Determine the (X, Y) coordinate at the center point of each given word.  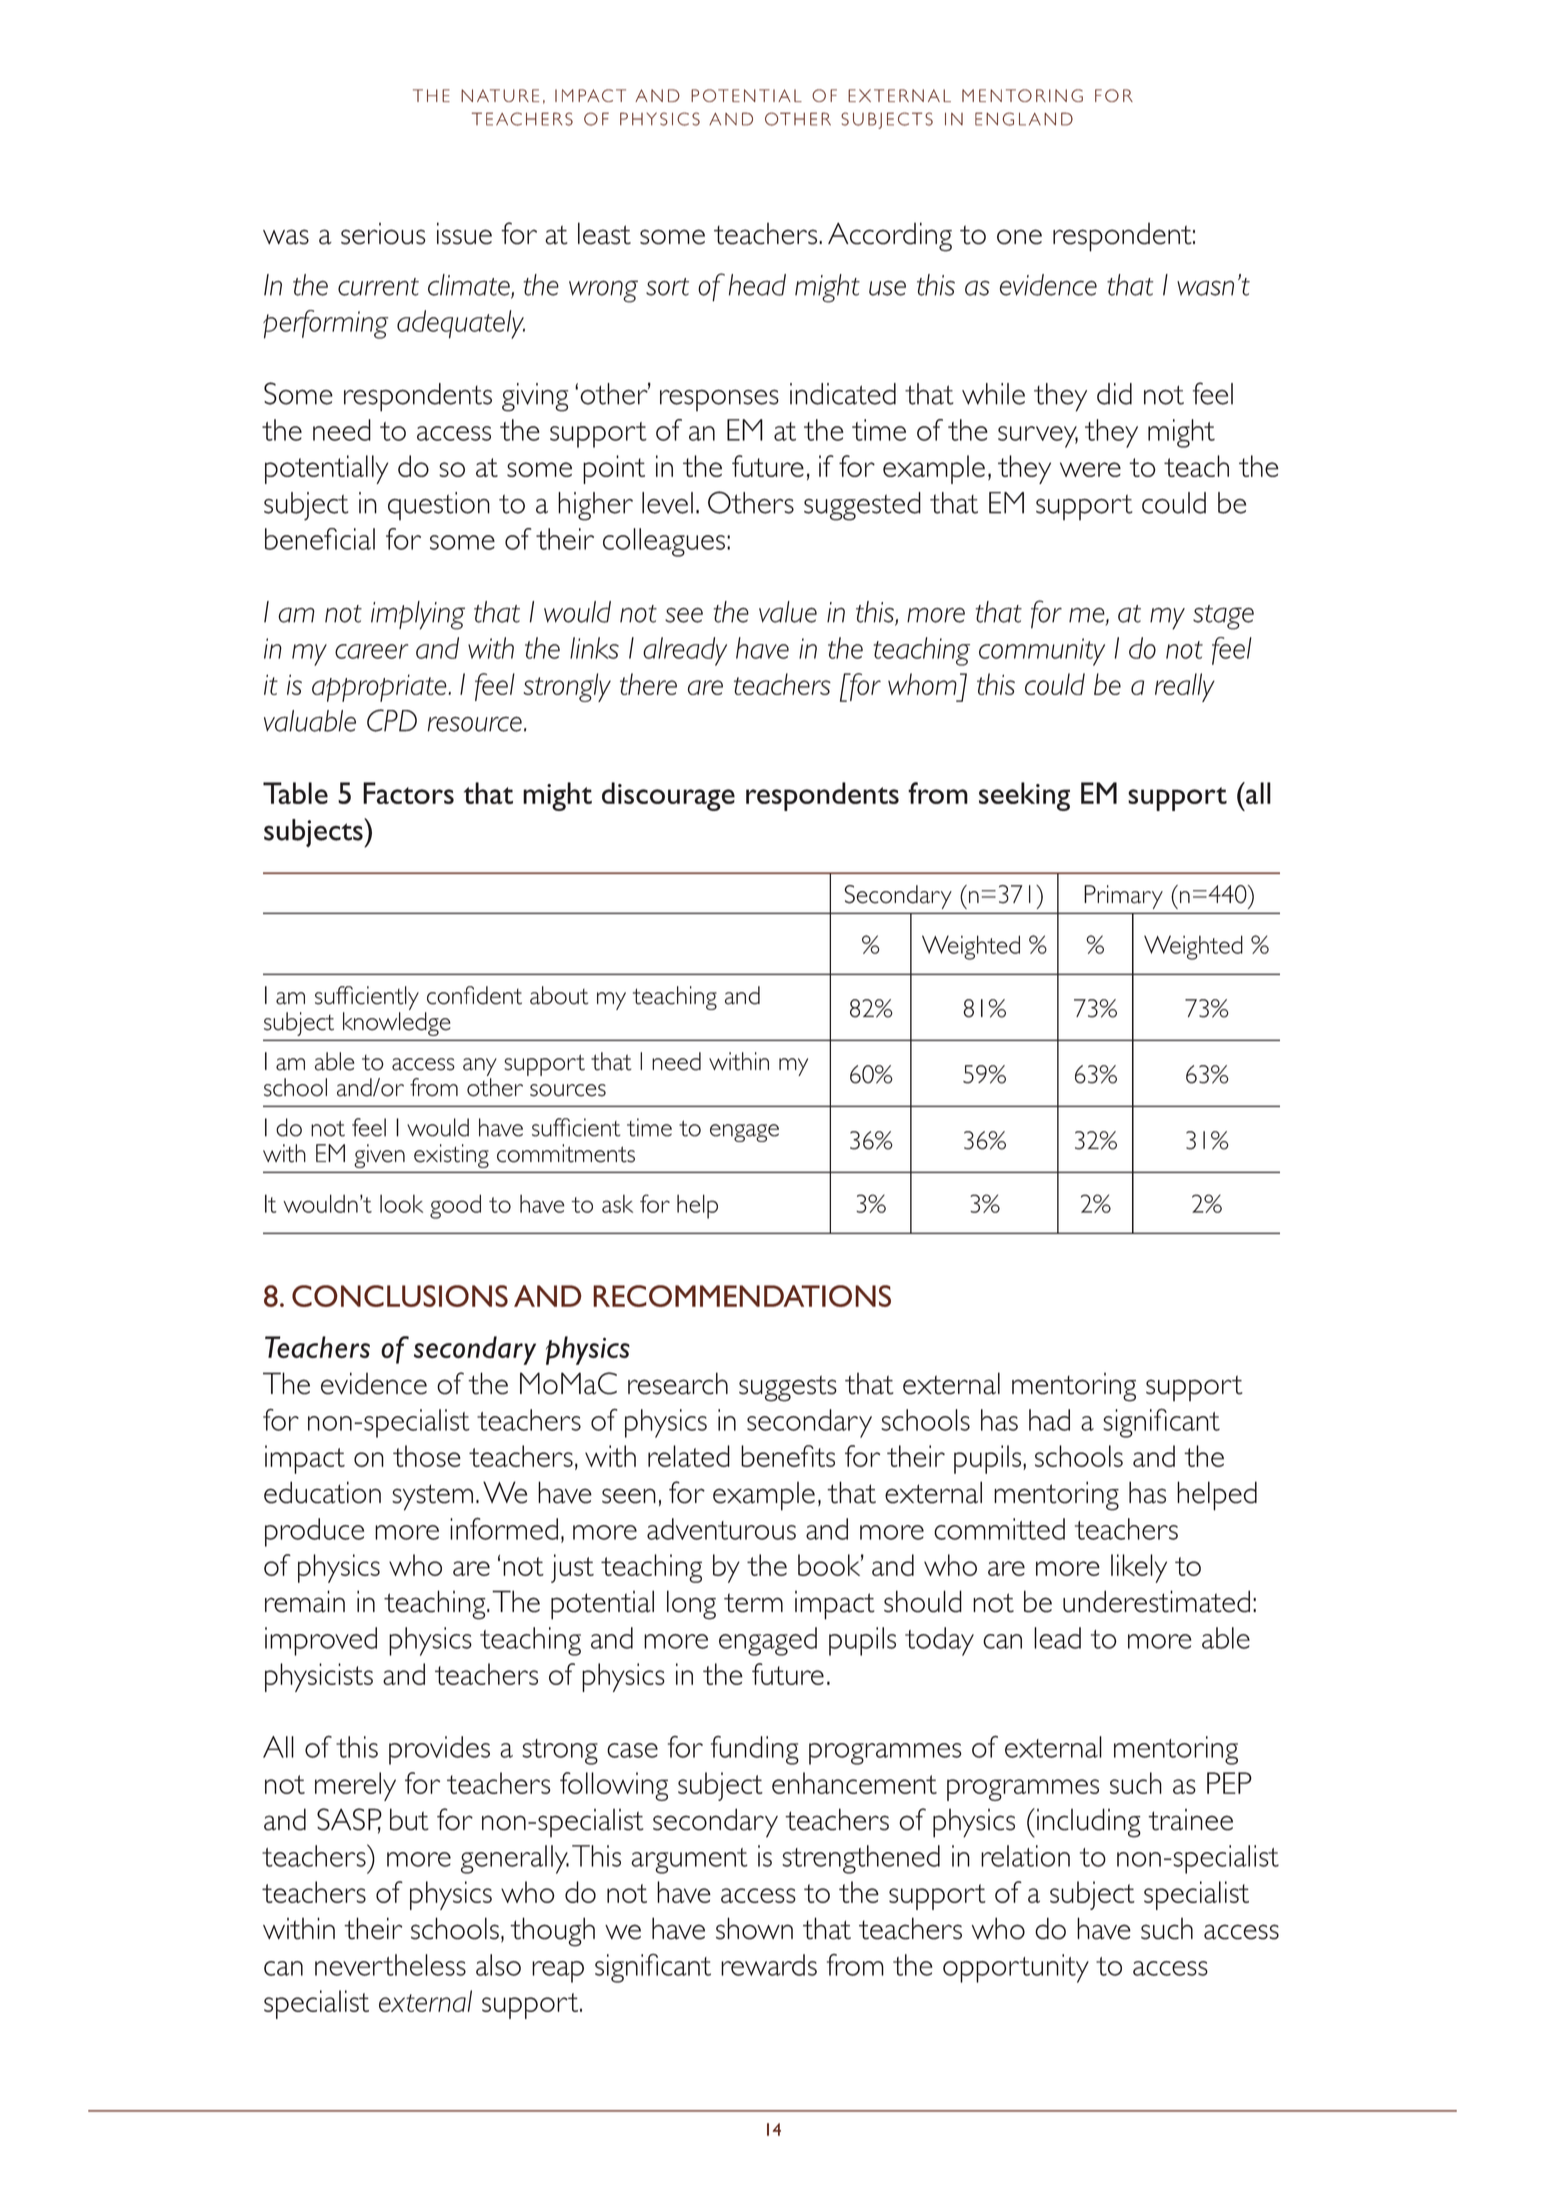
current (378, 287)
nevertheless (390, 1965)
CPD (392, 720)
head (757, 285)
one (1019, 237)
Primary (1123, 897)
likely (1139, 1568)
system (432, 1497)
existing (451, 1156)
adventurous (721, 1529)
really (1185, 687)
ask (617, 1204)
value (788, 612)
